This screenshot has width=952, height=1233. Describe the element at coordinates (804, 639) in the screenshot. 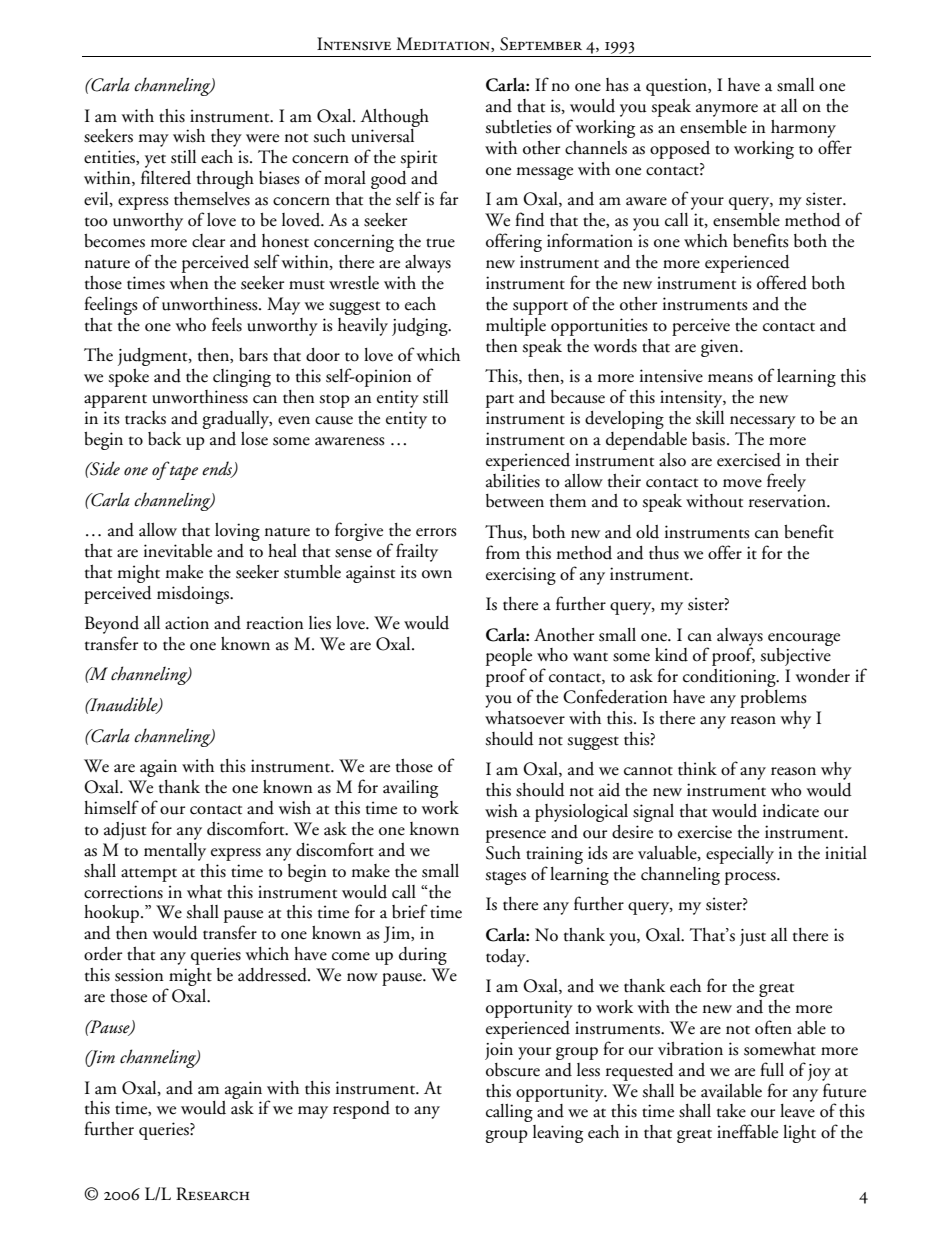

I see `encourage` at that location.
